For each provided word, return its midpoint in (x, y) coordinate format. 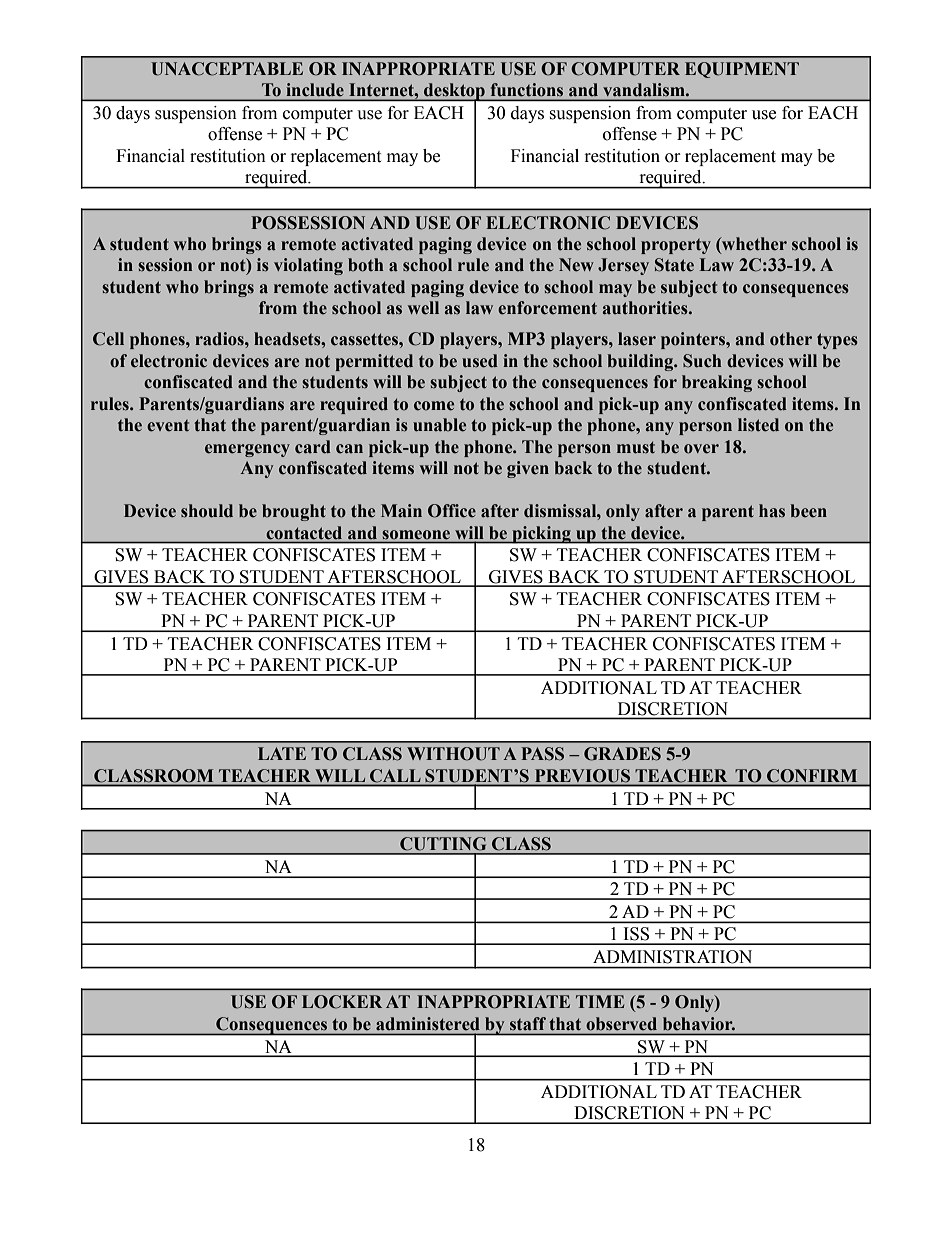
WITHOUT (453, 754)
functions (527, 89)
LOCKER (342, 1002)
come (434, 406)
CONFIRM (812, 777)
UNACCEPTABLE (227, 69)
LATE (282, 753)
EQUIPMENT (742, 70)
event (168, 426)
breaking (717, 383)
